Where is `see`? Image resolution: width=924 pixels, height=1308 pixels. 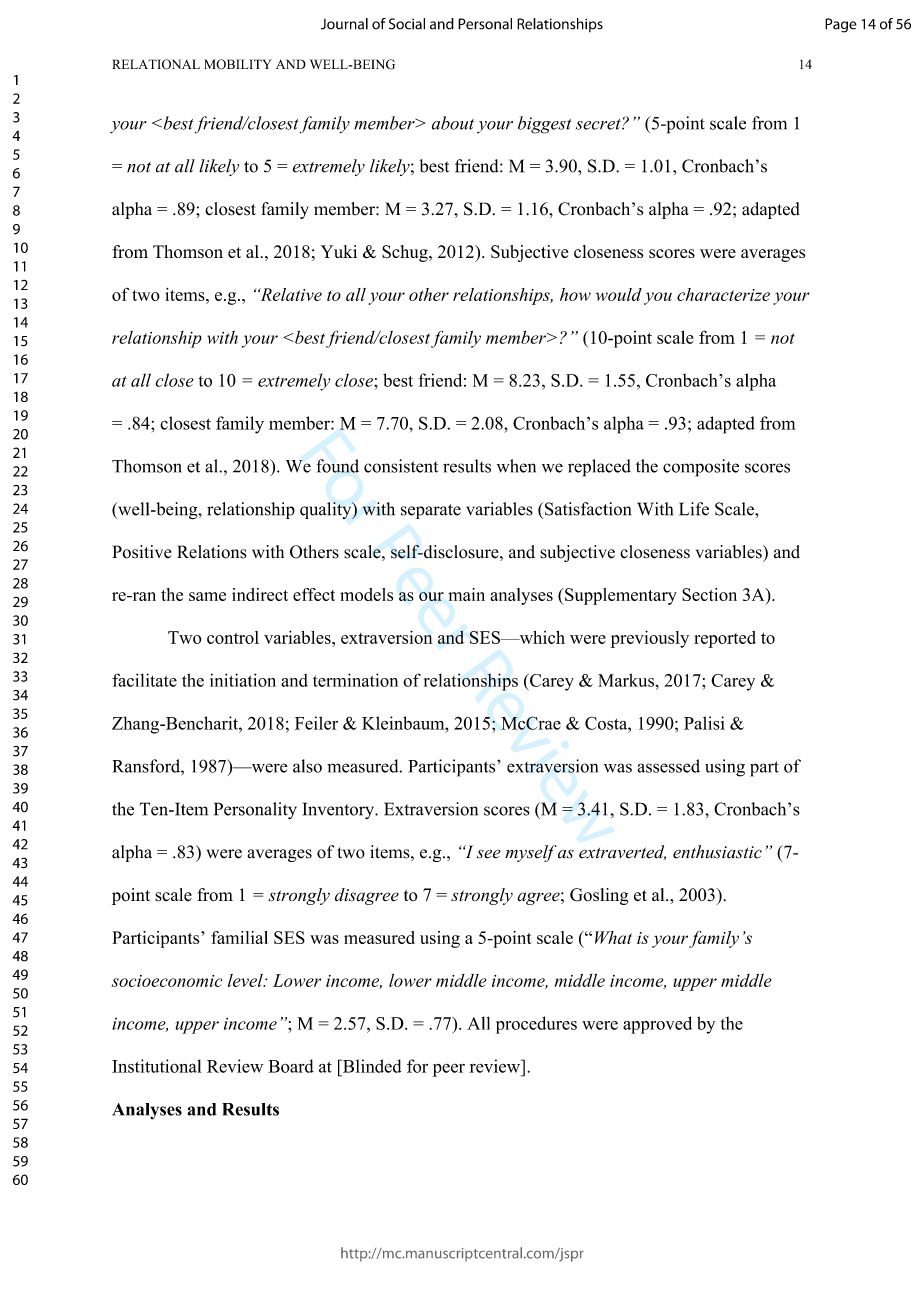 see is located at coordinates (488, 854).
